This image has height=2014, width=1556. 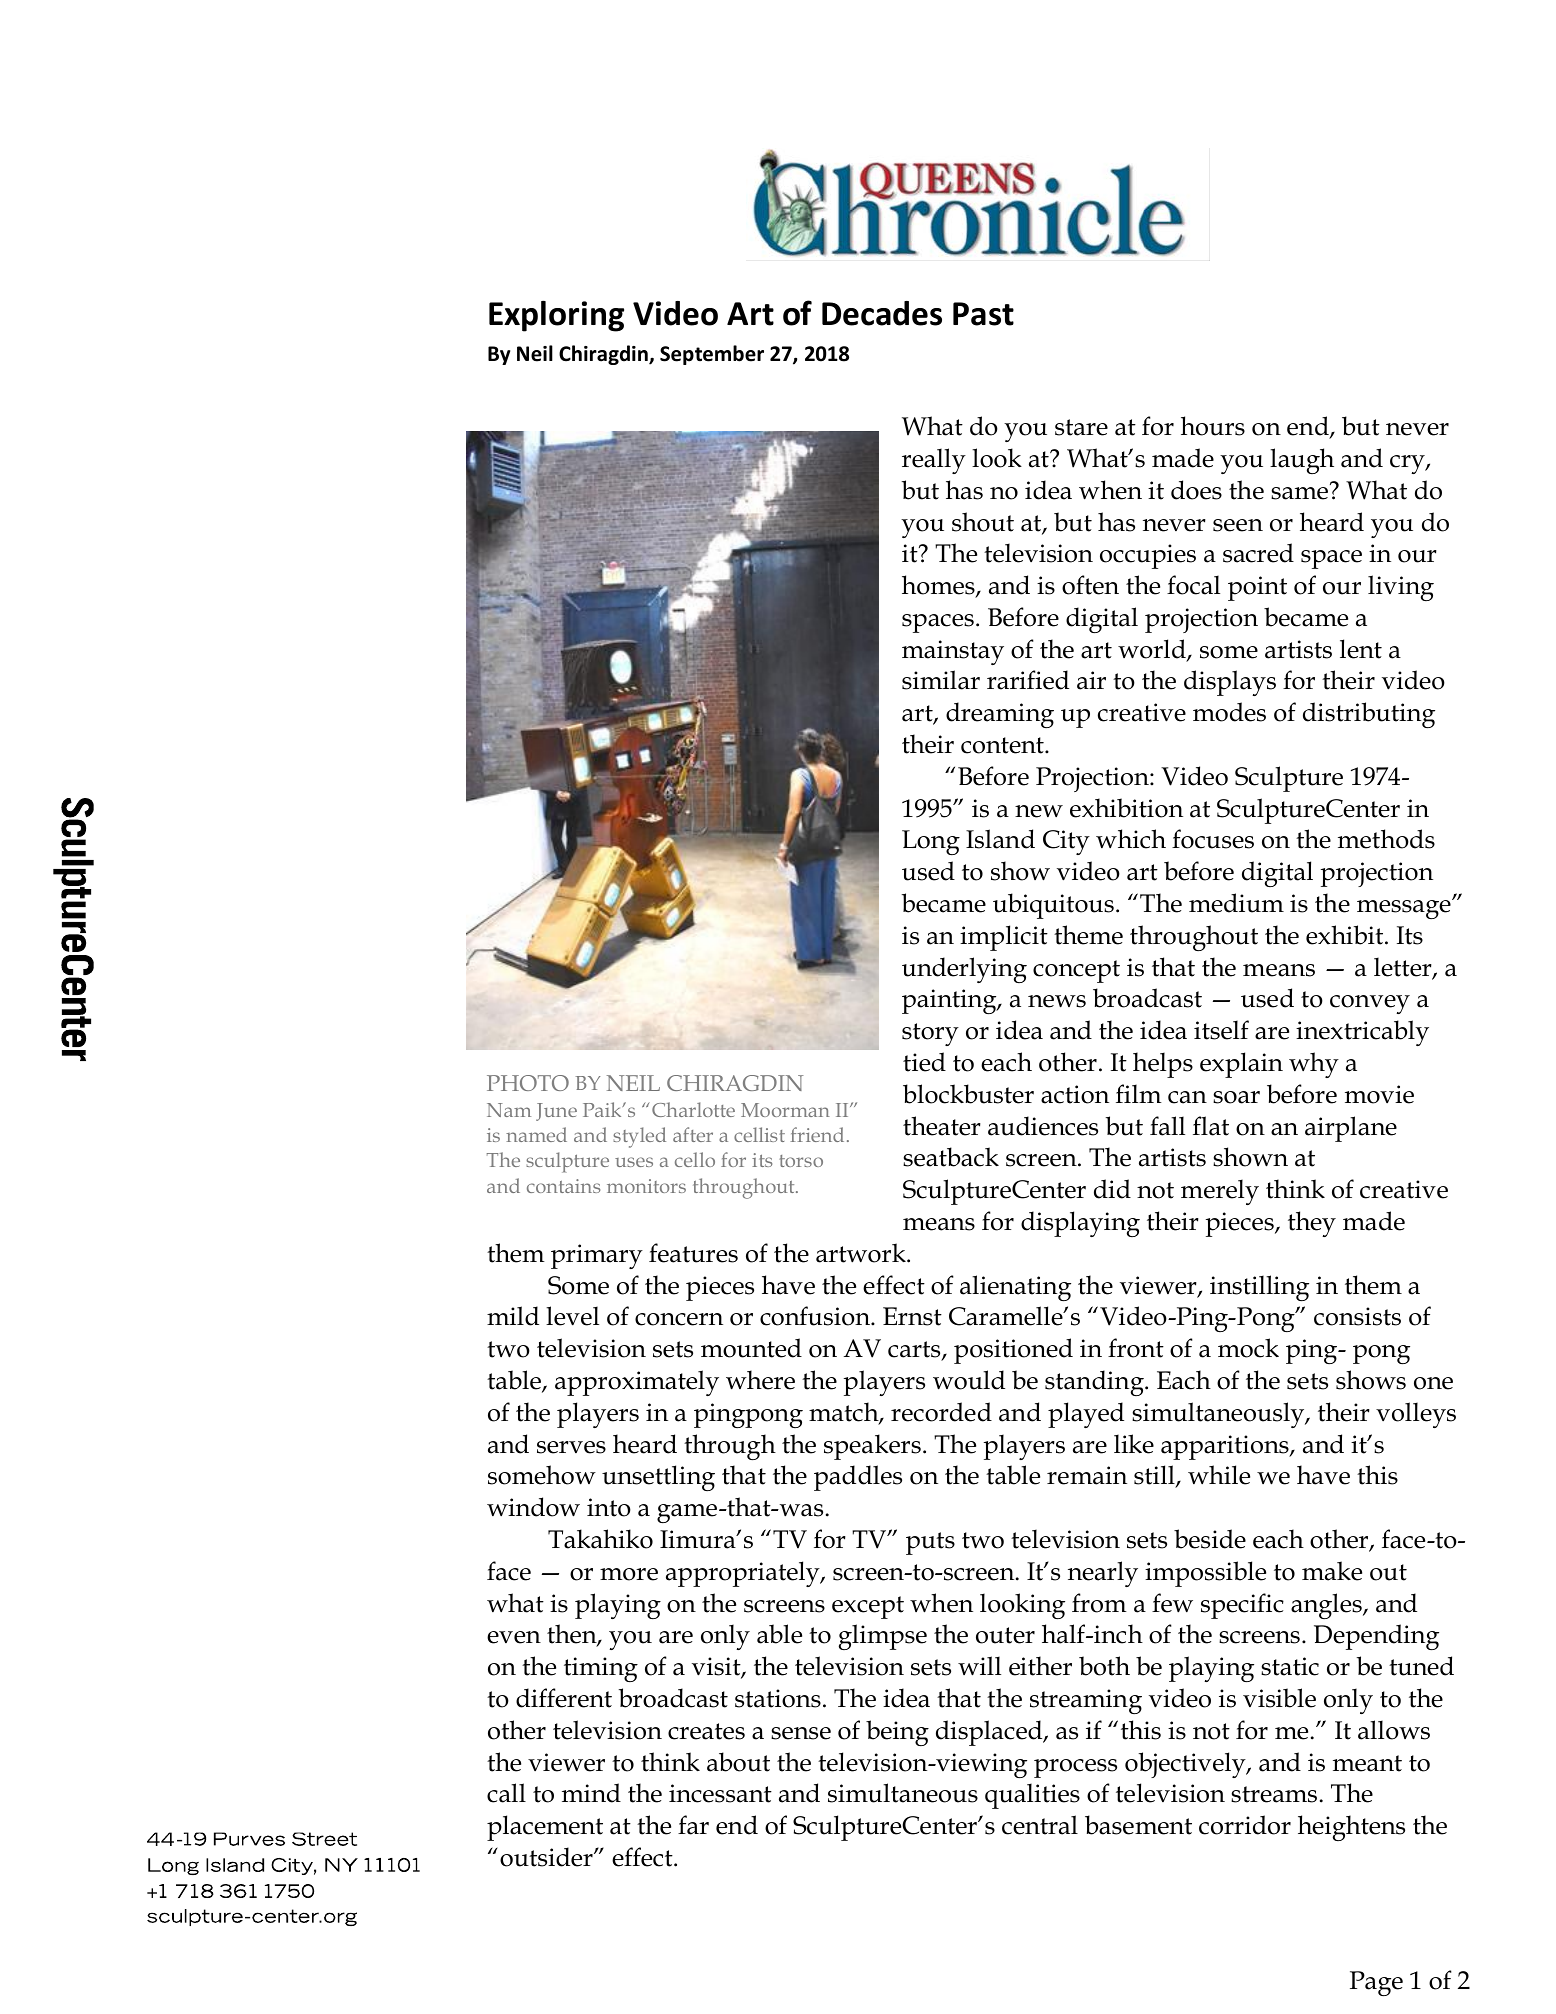 I want to click on laugh, so click(x=1302, y=461).
